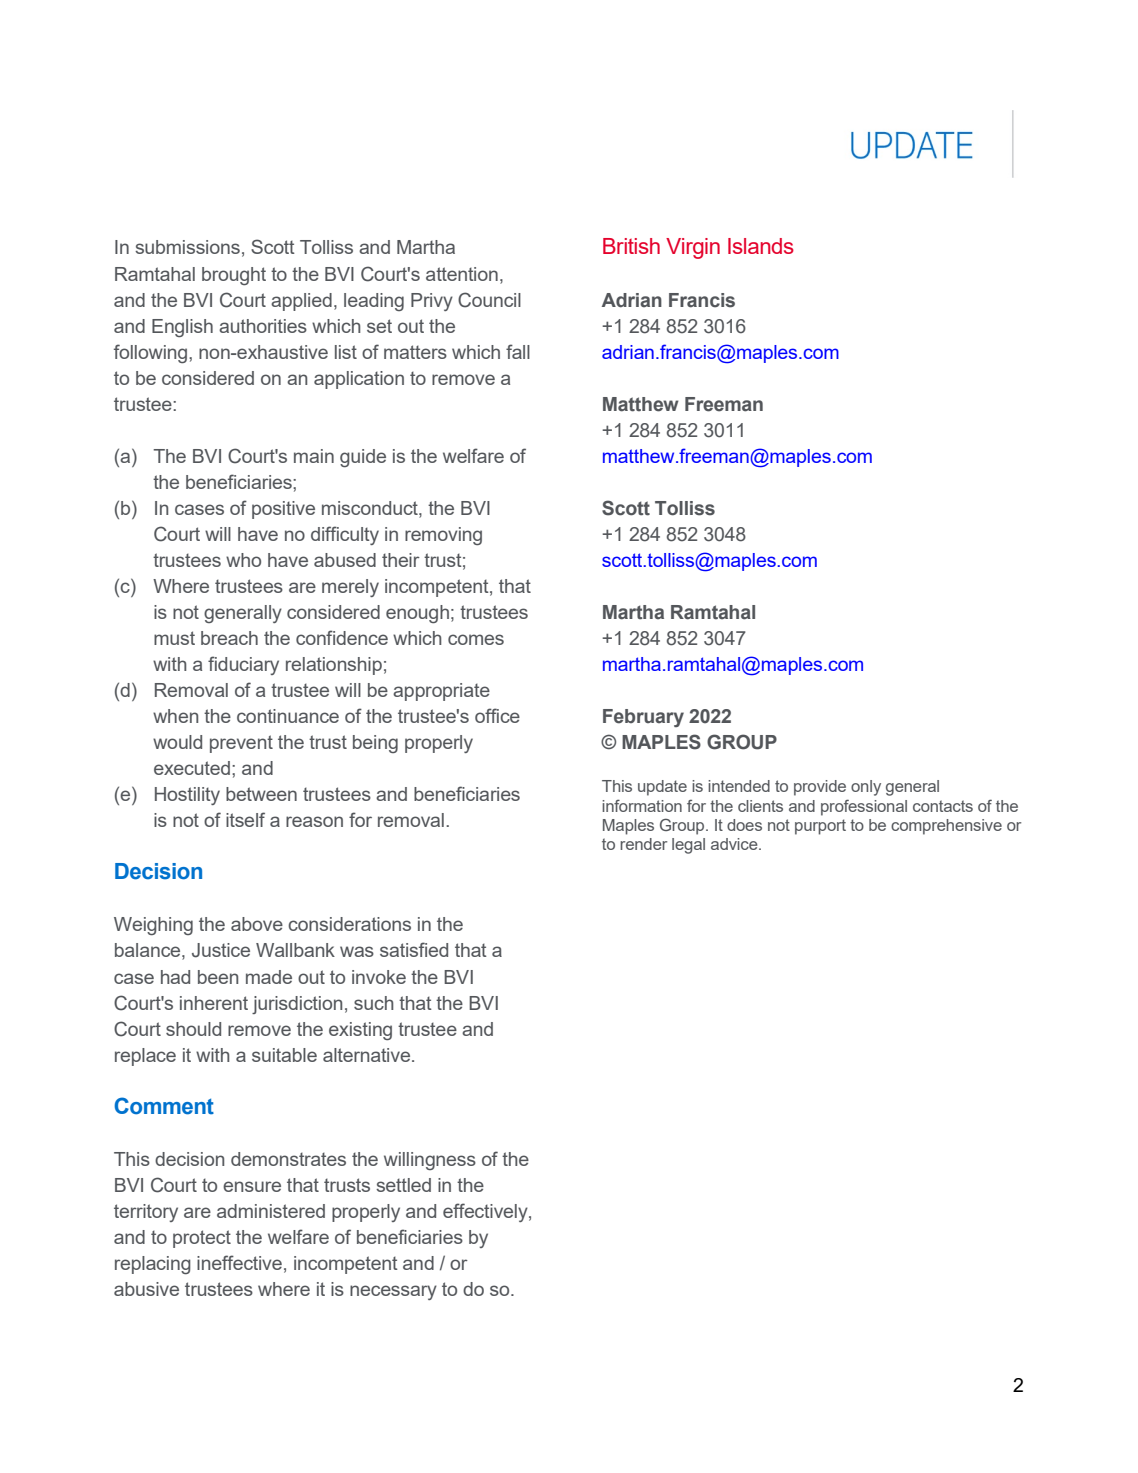 The height and width of the screenshot is (1473, 1138). What do you see at coordinates (643, 718) in the screenshot?
I see `February` at bounding box center [643, 718].
